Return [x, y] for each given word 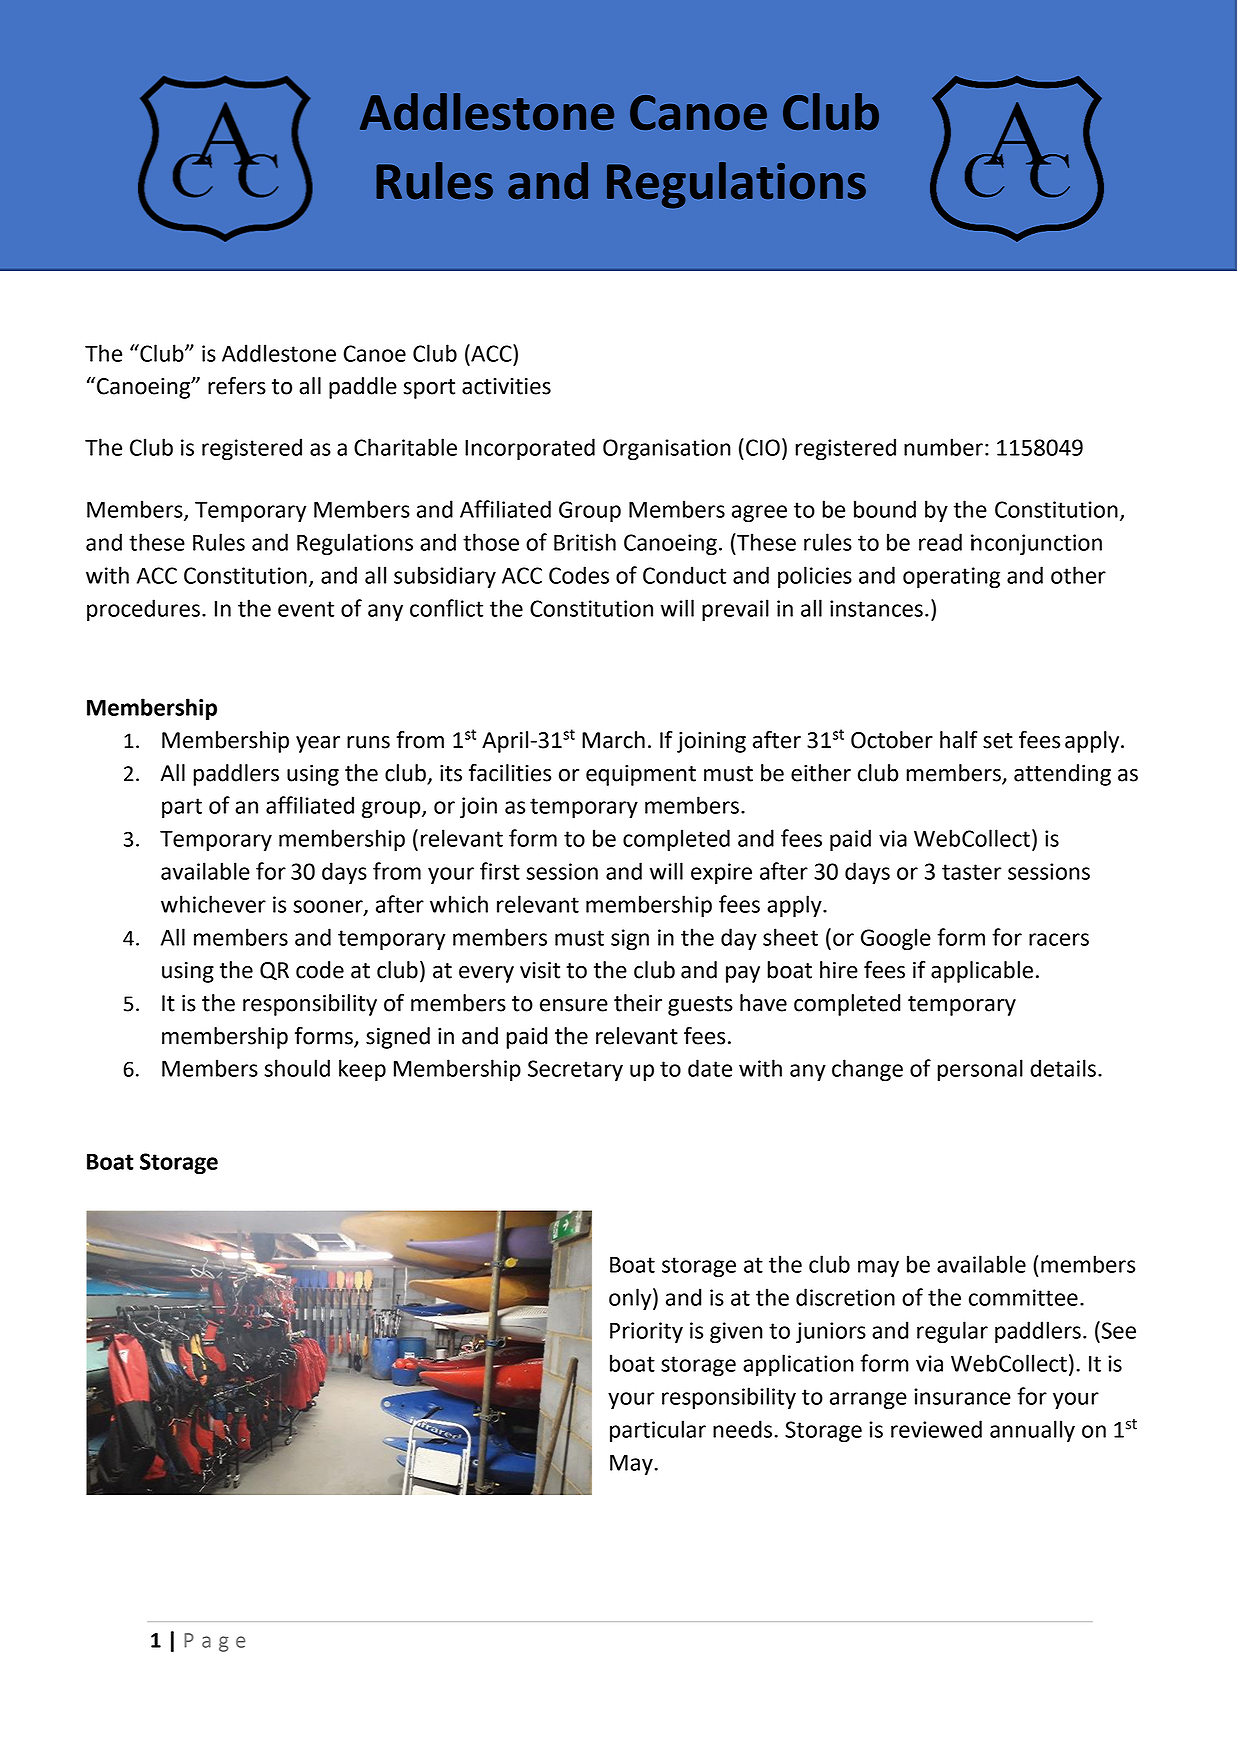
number [943, 447]
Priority [646, 1333]
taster [972, 872]
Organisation [667, 450]
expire [721, 874]
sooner [329, 907]
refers [237, 385]
